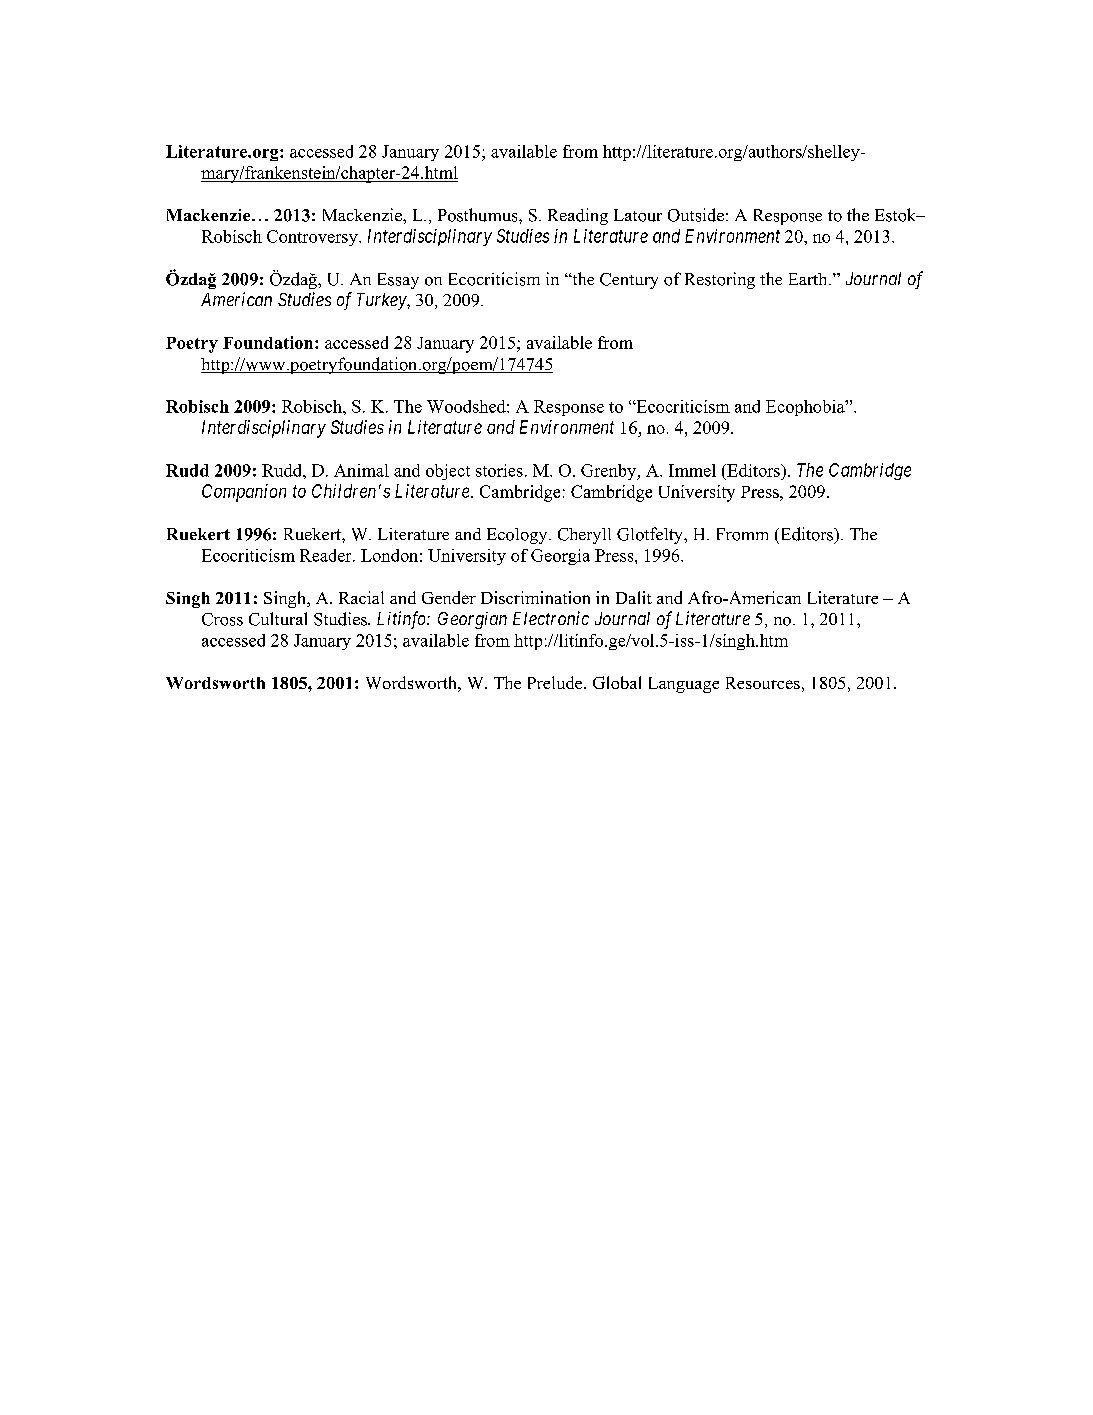 This page has height=1415, width=1093. Describe the element at coordinates (313, 238) in the page. I see `Controversy` at that location.
